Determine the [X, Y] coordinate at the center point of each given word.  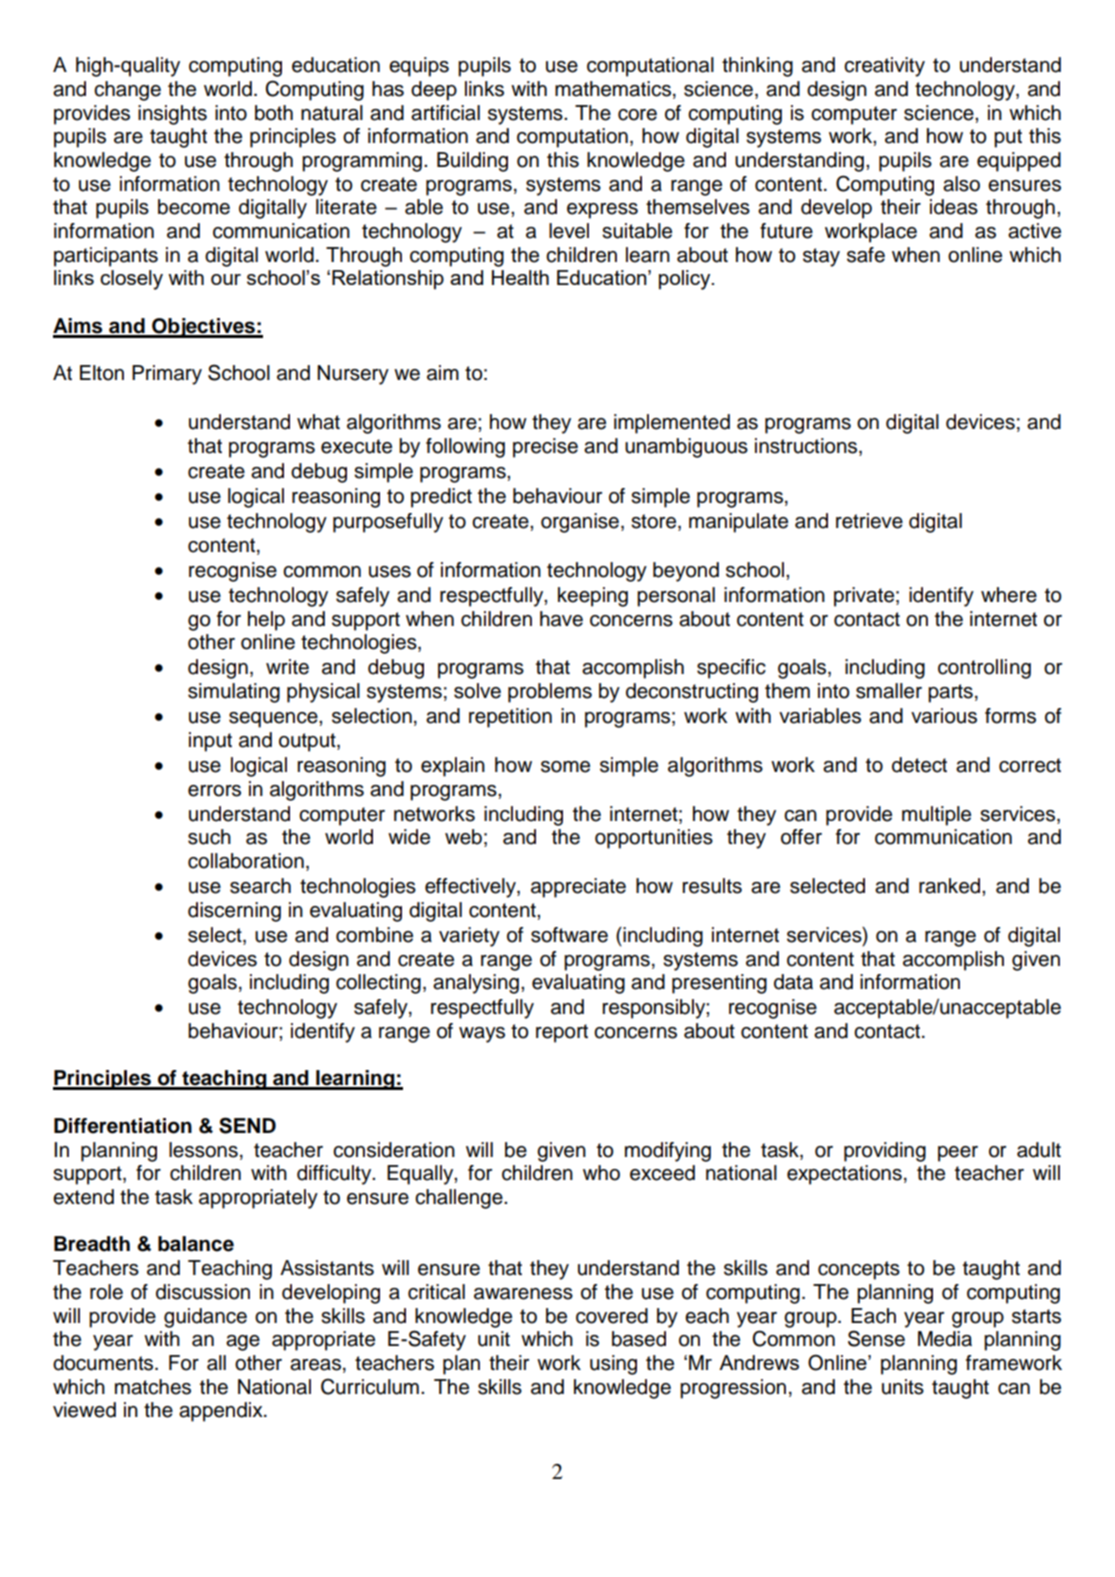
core [637, 115]
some [565, 767]
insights [172, 115]
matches [153, 1387]
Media [945, 1339]
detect [919, 765]
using [613, 1365]
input [210, 742]
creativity [884, 67]
